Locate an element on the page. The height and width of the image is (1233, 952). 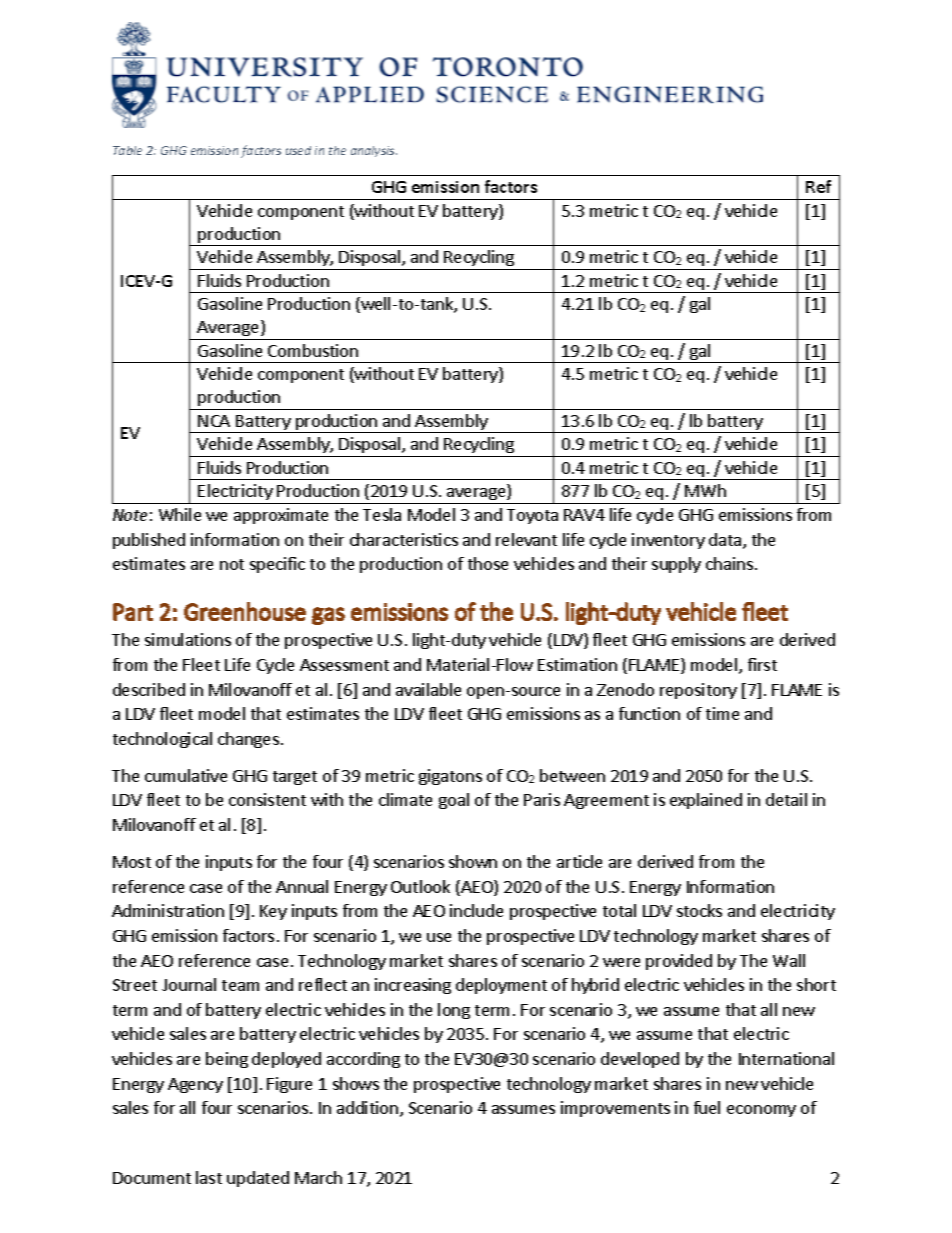
last is located at coordinates (209, 1177).
